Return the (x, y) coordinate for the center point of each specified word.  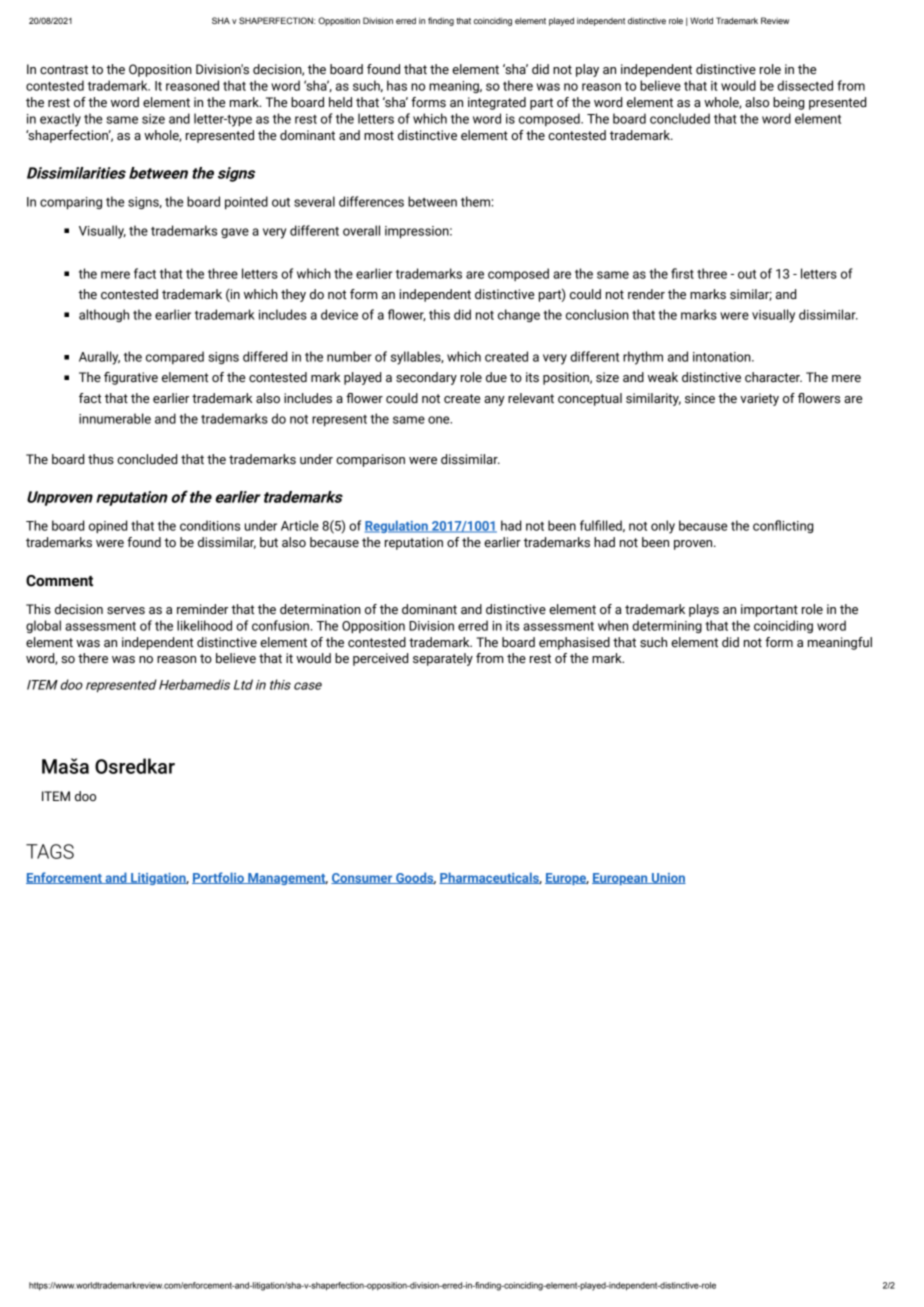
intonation (723, 357)
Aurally (99, 358)
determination (320, 609)
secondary (426, 378)
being (788, 103)
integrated (497, 103)
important (769, 610)
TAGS (50, 851)
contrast (64, 70)
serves (126, 611)
